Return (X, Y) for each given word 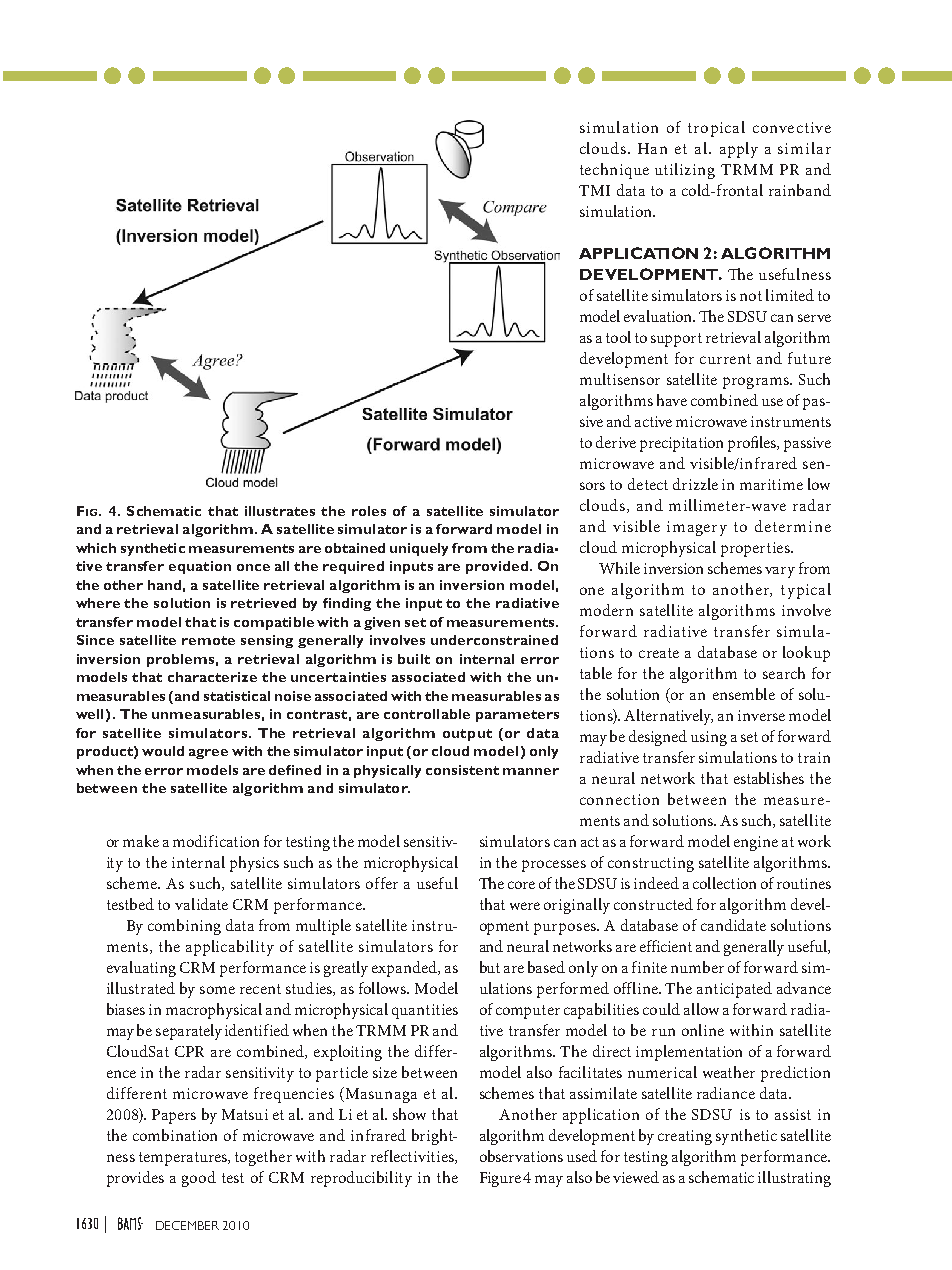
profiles (753, 444)
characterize (212, 677)
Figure (500, 1179)
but (490, 967)
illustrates (280, 511)
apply (739, 150)
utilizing (685, 171)
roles (369, 511)
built (414, 659)
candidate (733, 925)
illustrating (794, 1179)
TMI (594, 190)
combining (184, 927)
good (199, 1179)
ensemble (744, 694)
